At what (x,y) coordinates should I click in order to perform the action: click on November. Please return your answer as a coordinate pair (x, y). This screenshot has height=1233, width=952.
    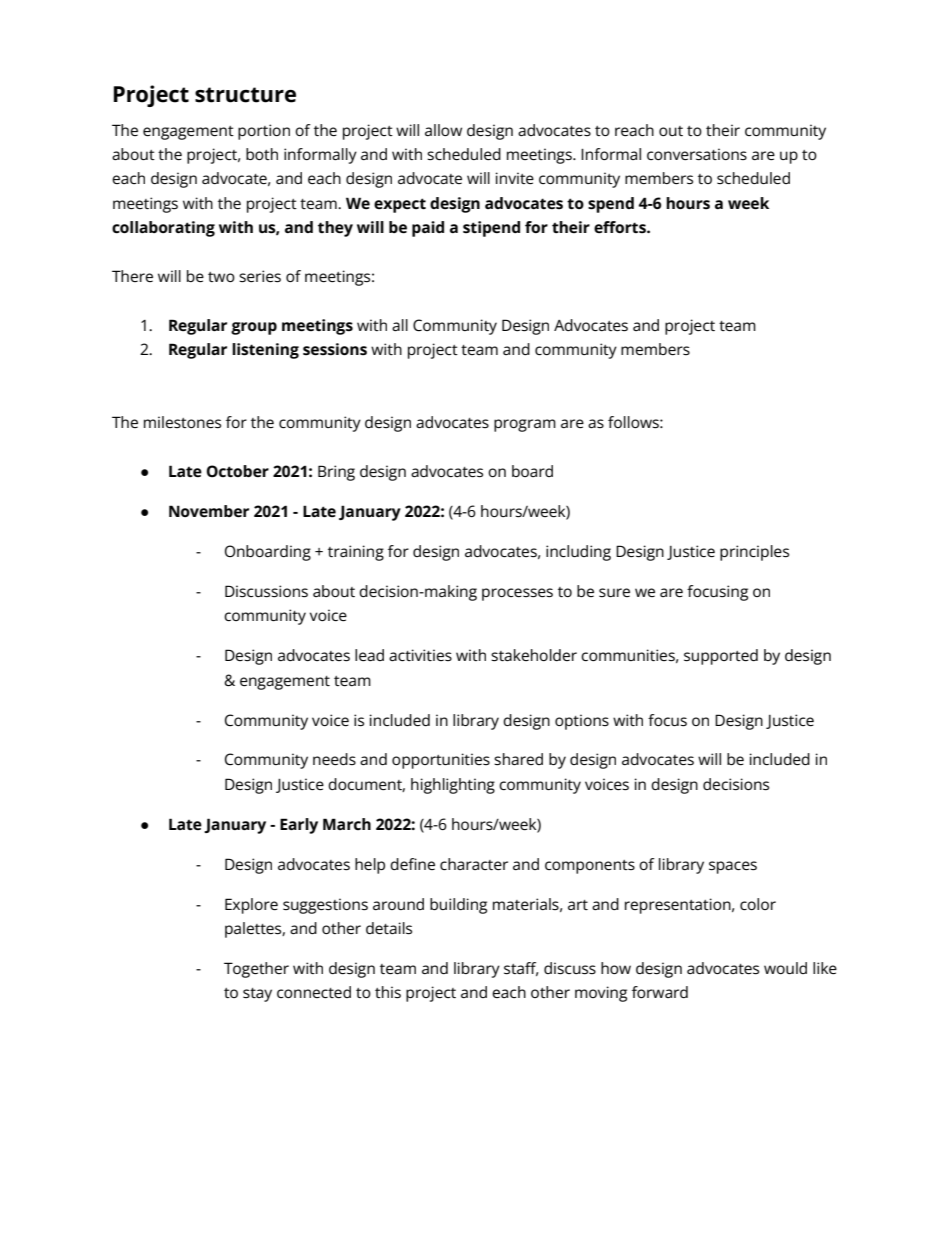
    Looking at the image, I should click on (209, 511).
